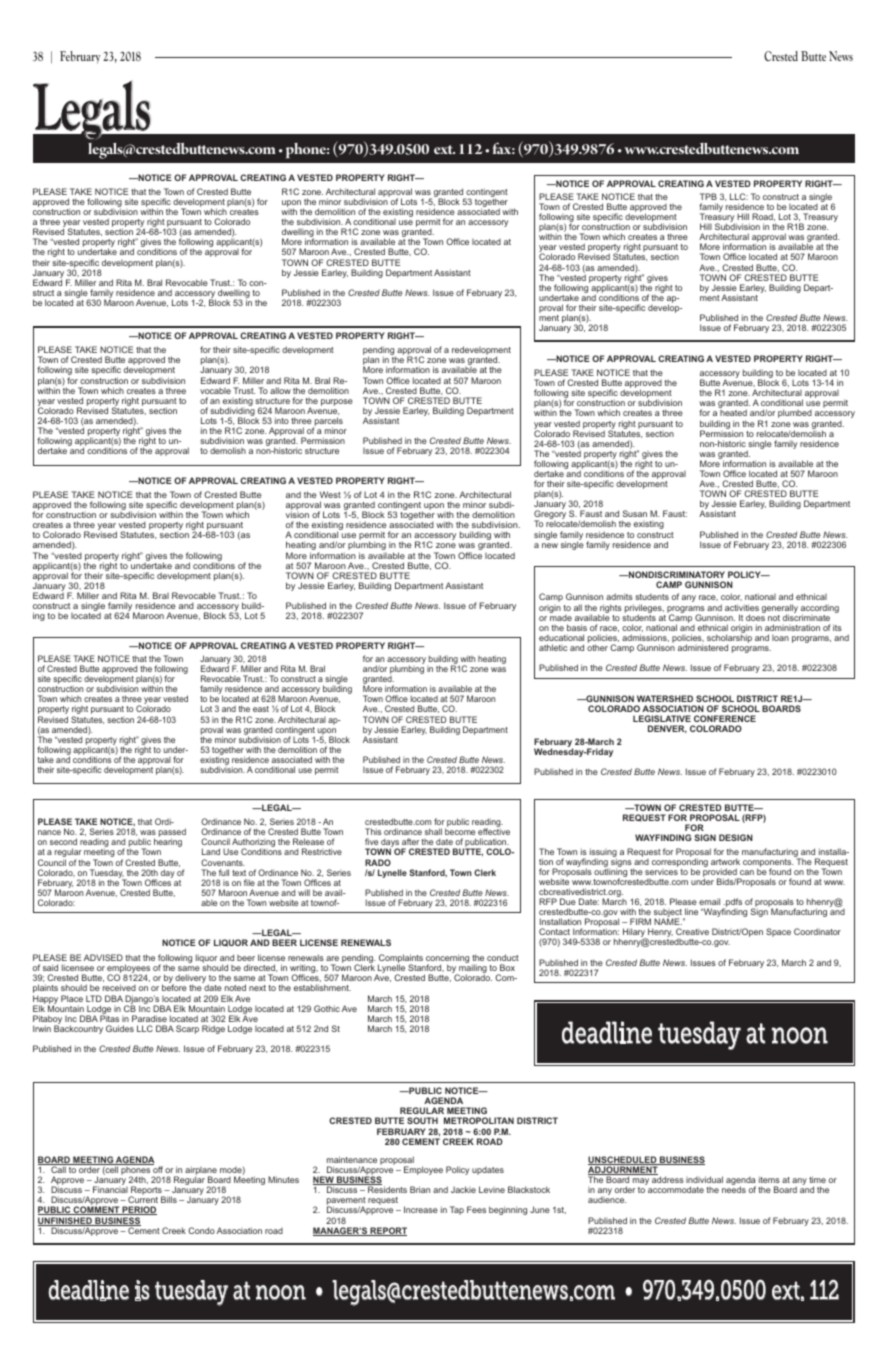 This screenshot has height=1372, width=887. I want to click on Increase, so click(421, 1209).
